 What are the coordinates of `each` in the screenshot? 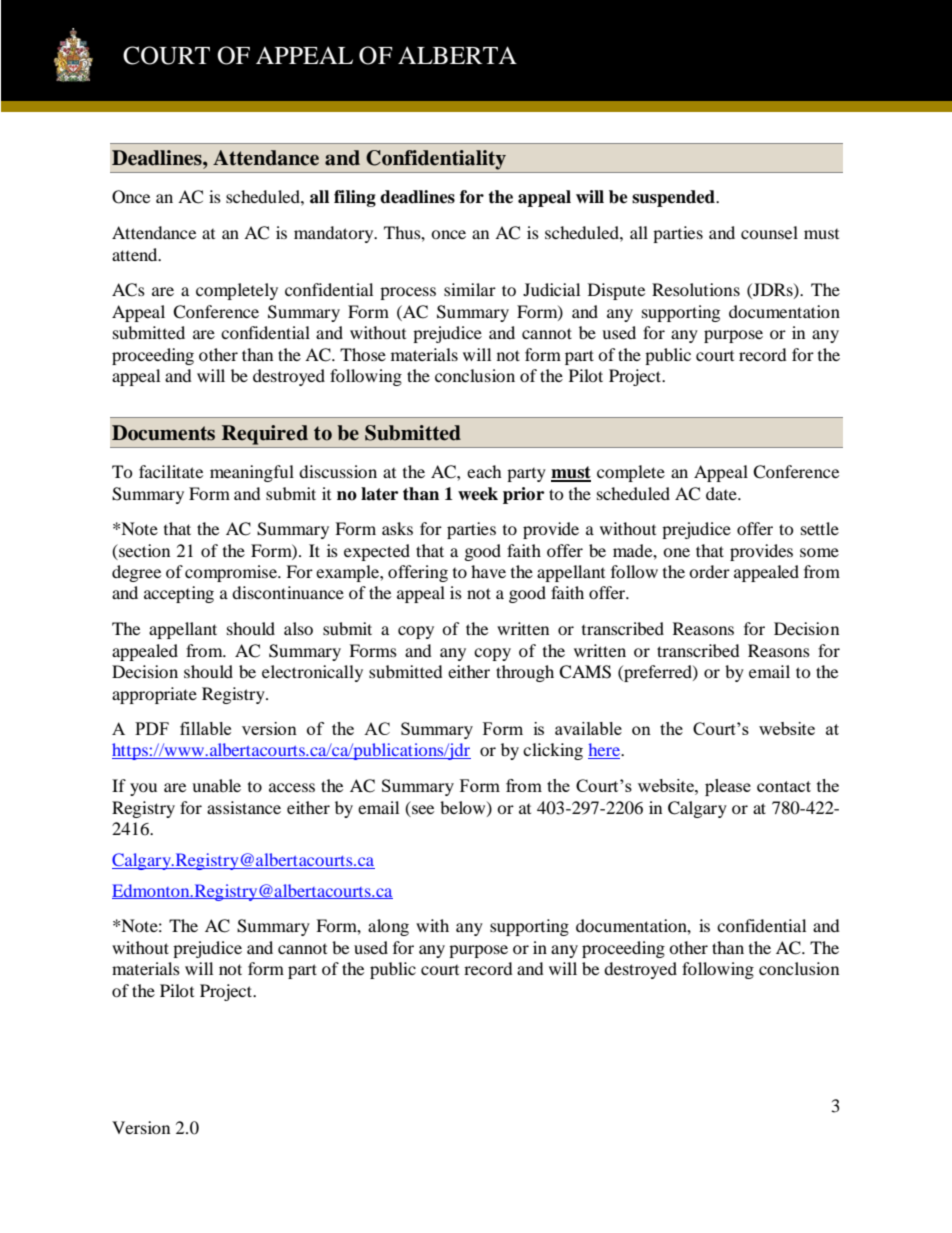 It's located at (484, 471).
